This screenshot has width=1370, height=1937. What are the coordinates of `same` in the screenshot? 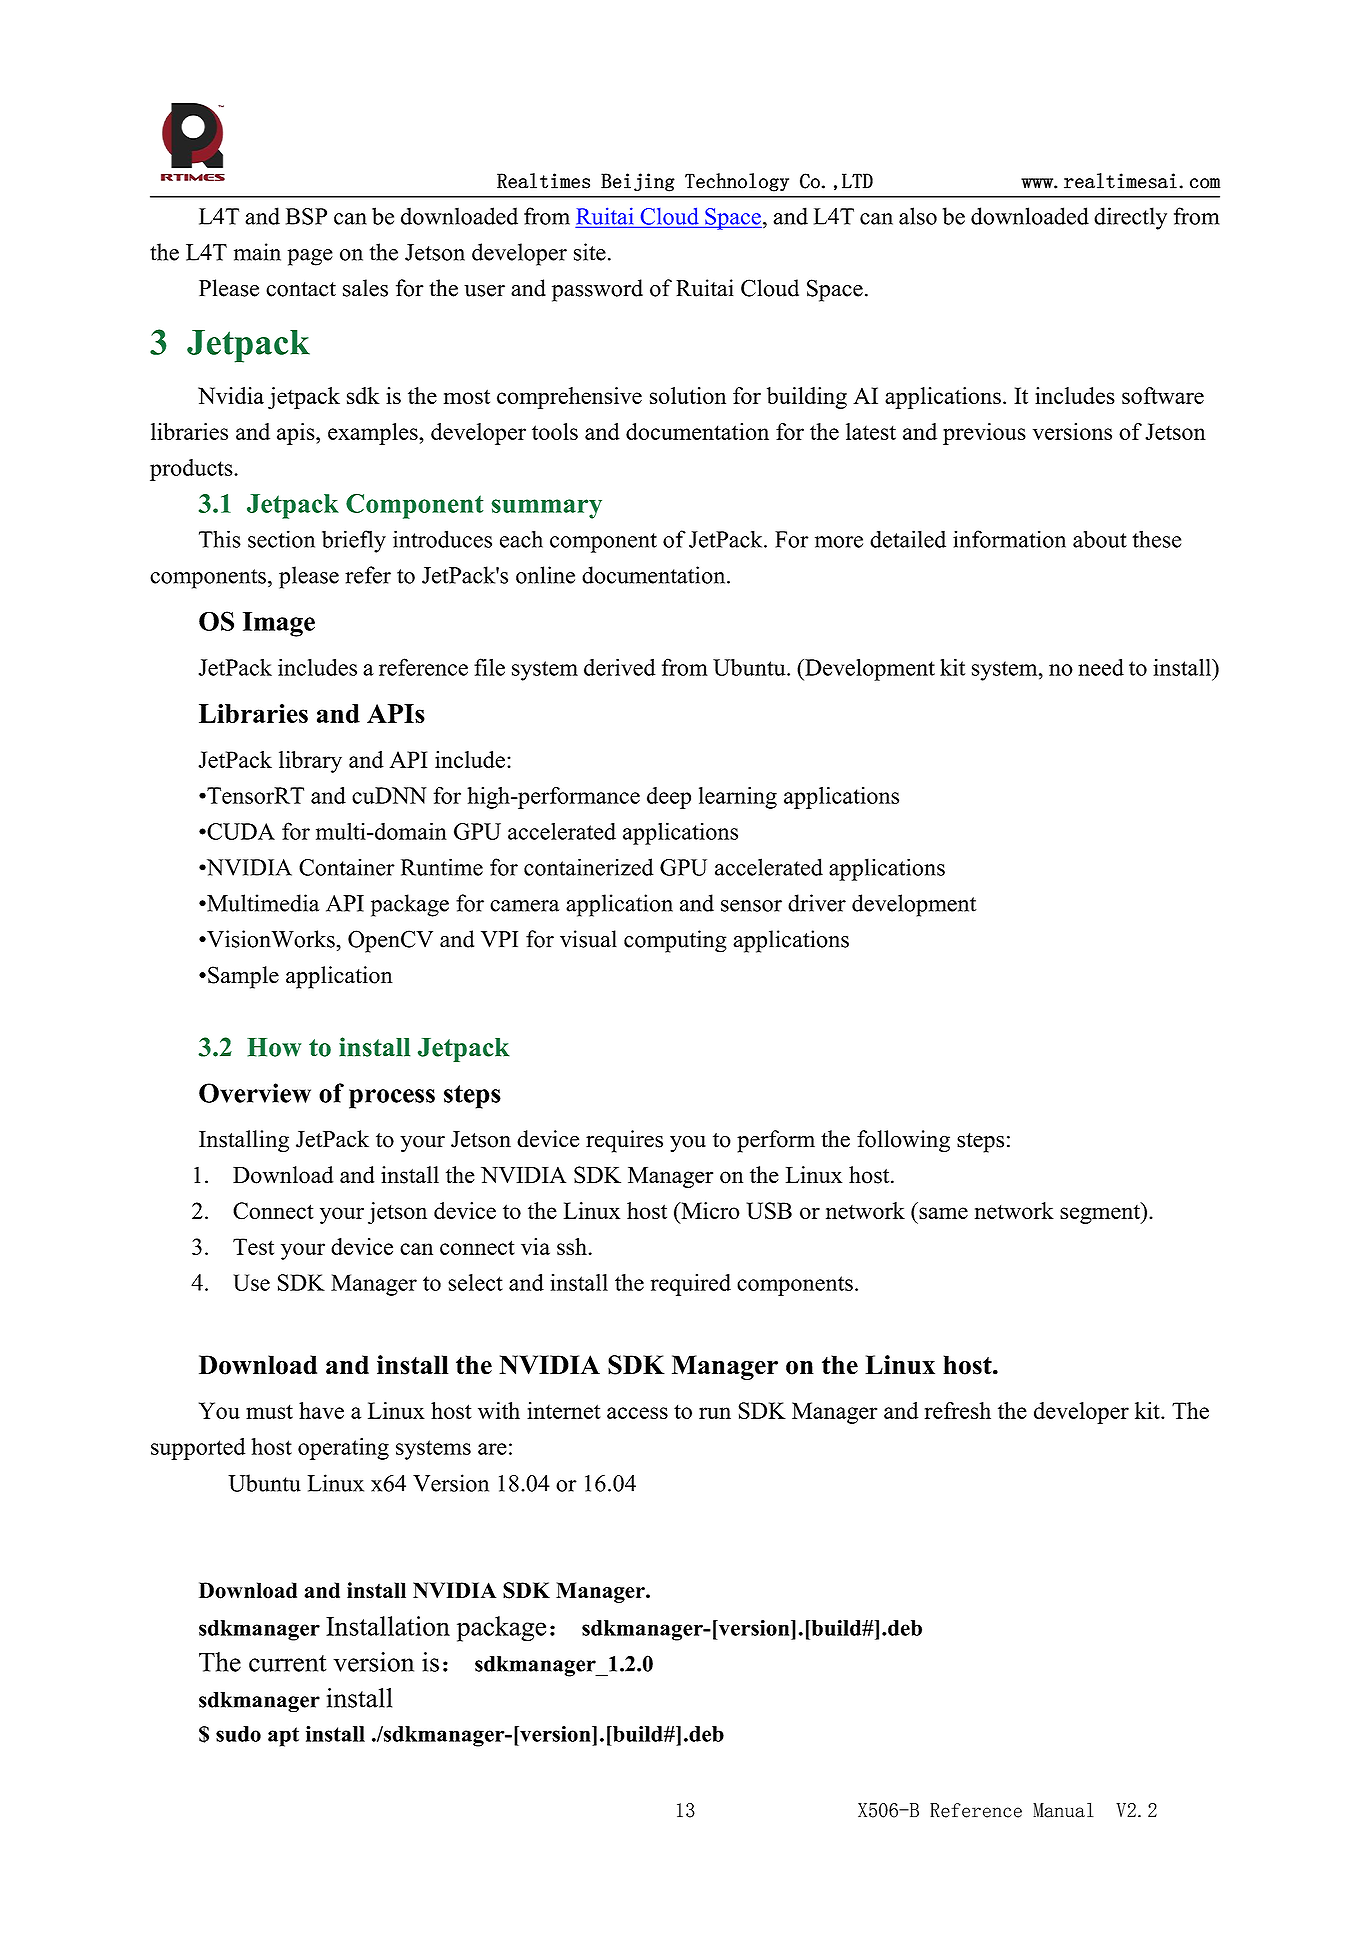 It's located at (943, 1213).
